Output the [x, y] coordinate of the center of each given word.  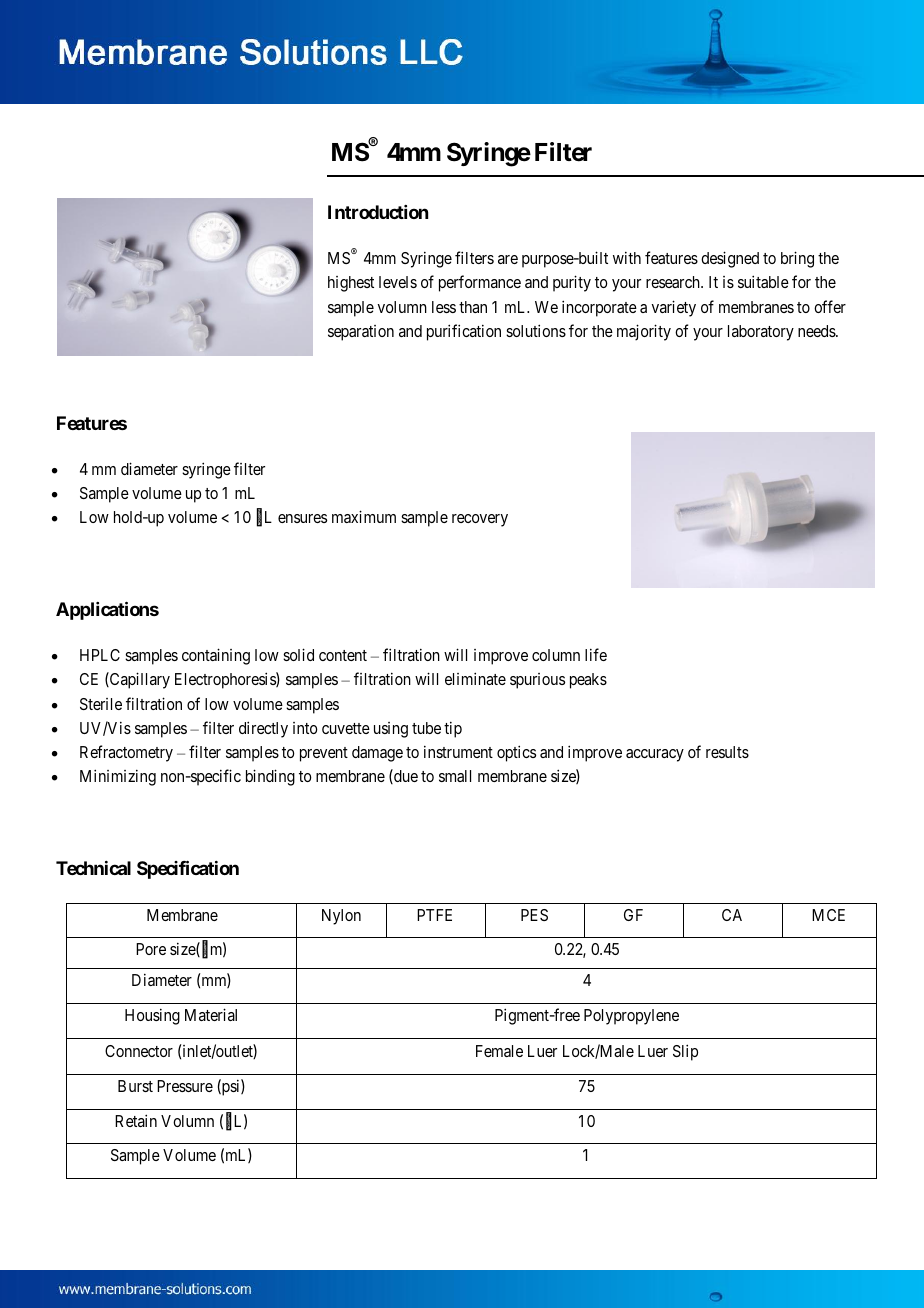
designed [730, 259]
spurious [537, 681]
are [508, 259]
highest [351, 284]
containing [216, 656]
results [727, 752]
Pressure [185, 1086]
